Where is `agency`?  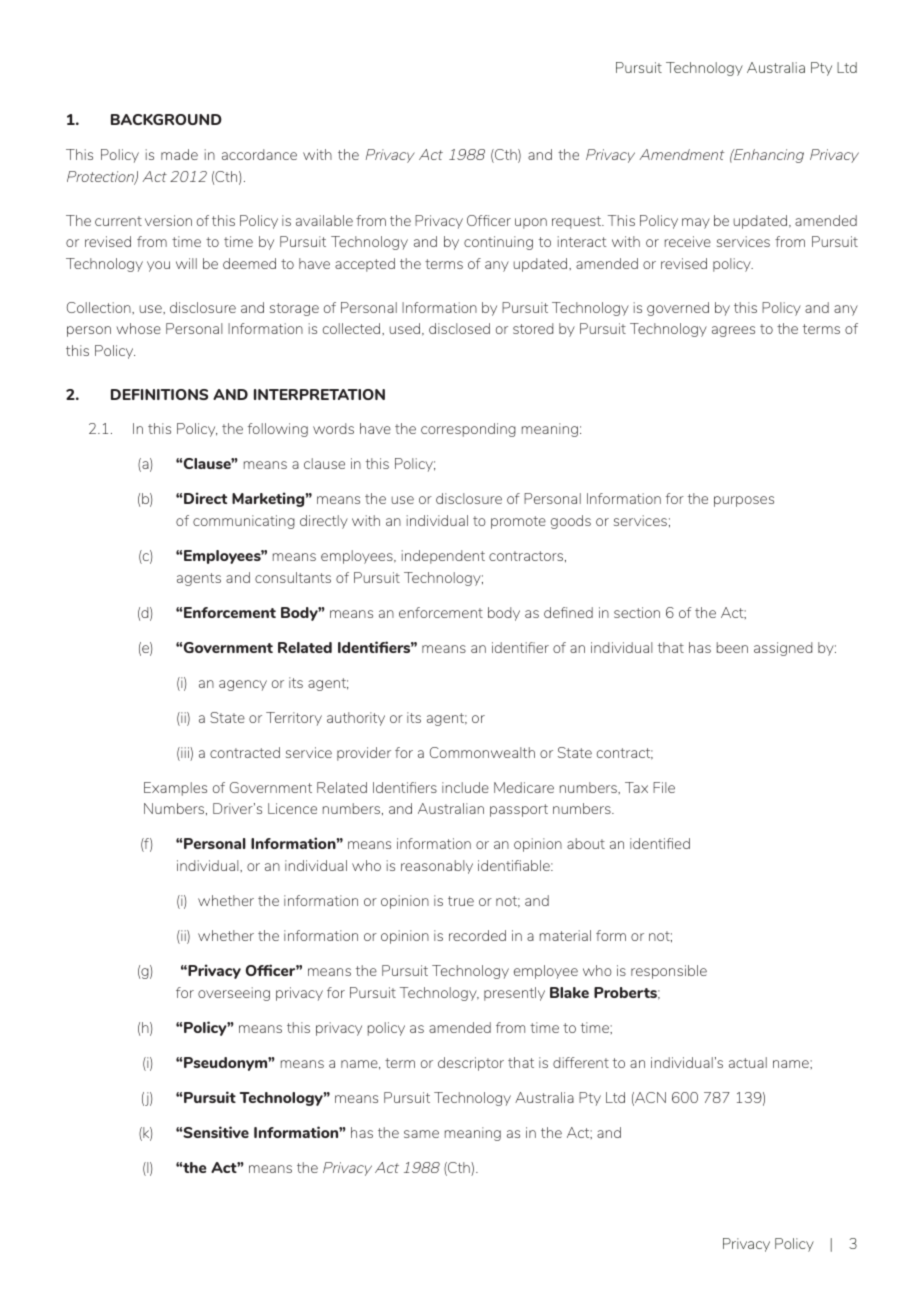
agency is located at coordinates (243, 685).
